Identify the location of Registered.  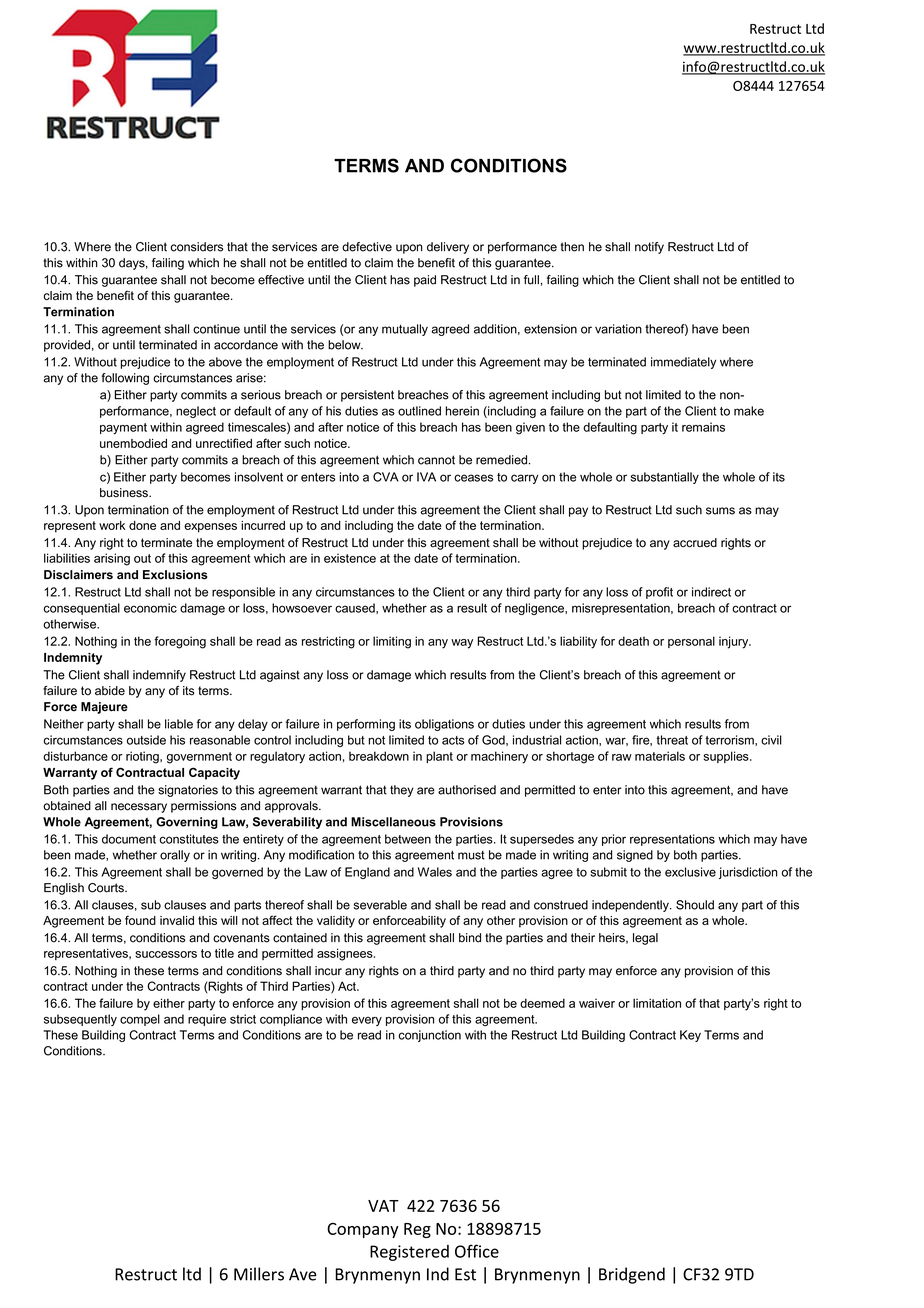
(409, 1253).
